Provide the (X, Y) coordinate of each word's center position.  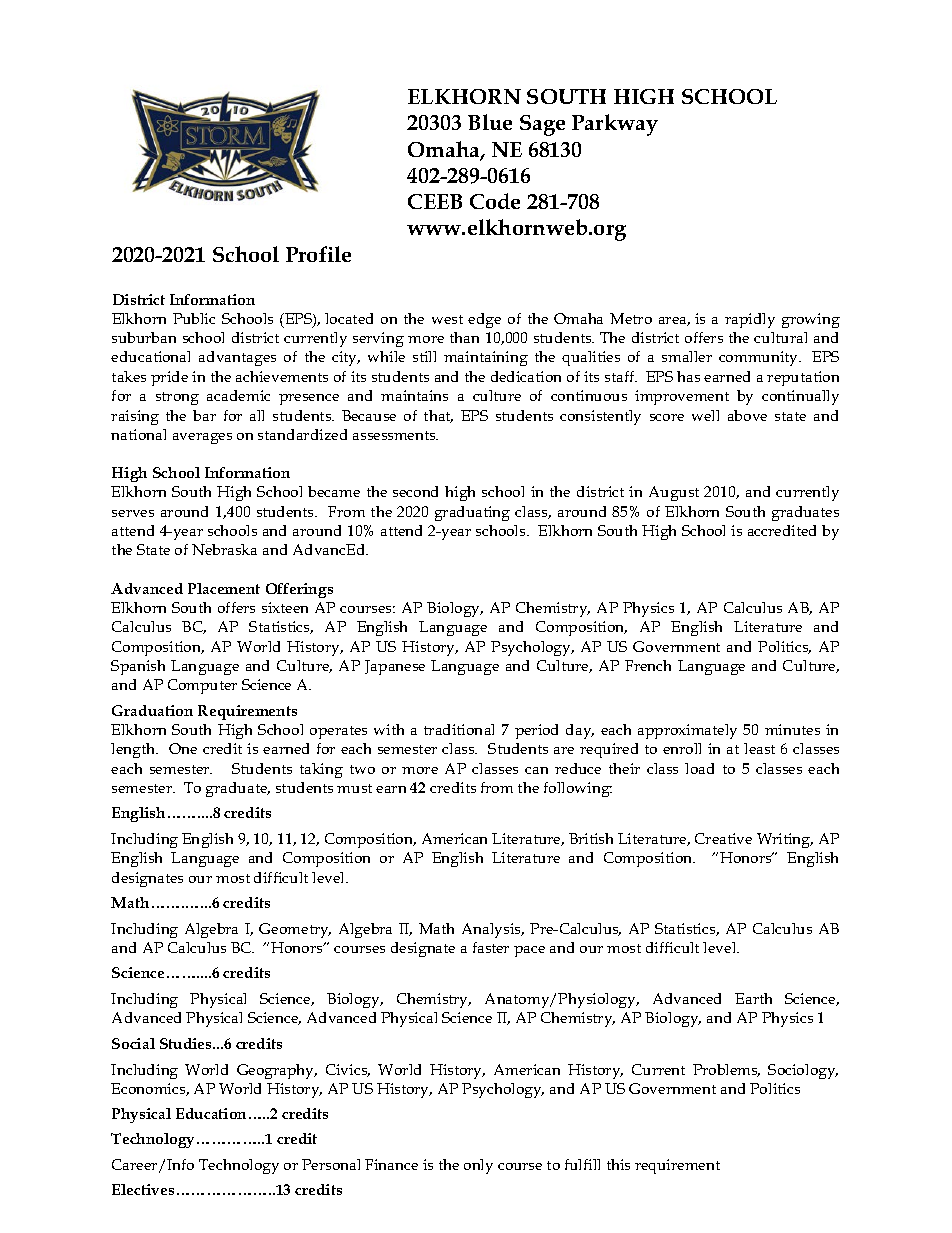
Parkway (615, 125)
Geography (277, 1071)
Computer (202, 686)
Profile (318, 254)
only (478, 1166)
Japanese (395, 667)
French (648, 665)
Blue (490, 122)
